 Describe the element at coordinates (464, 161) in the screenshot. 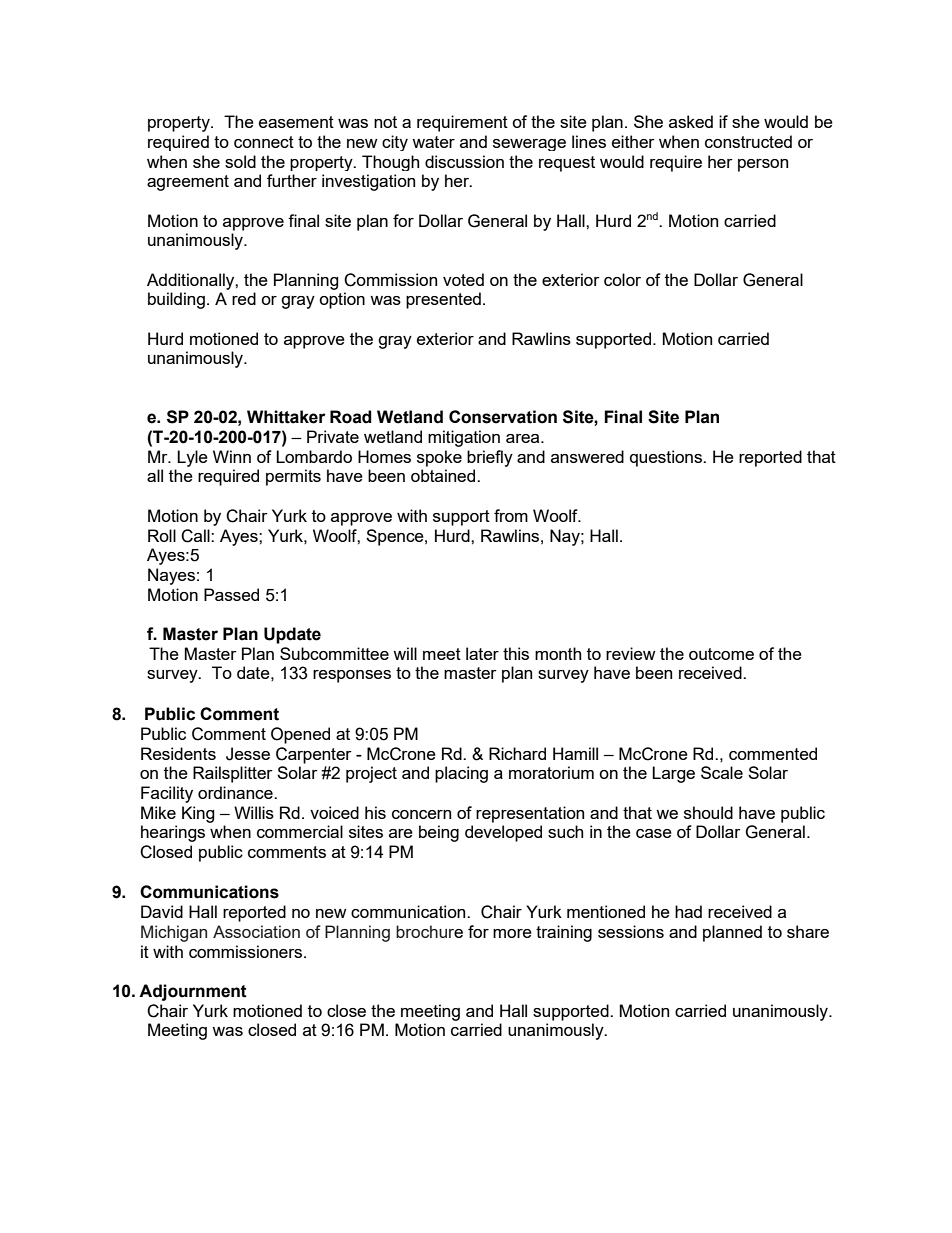

I see `discussion` at that location.
